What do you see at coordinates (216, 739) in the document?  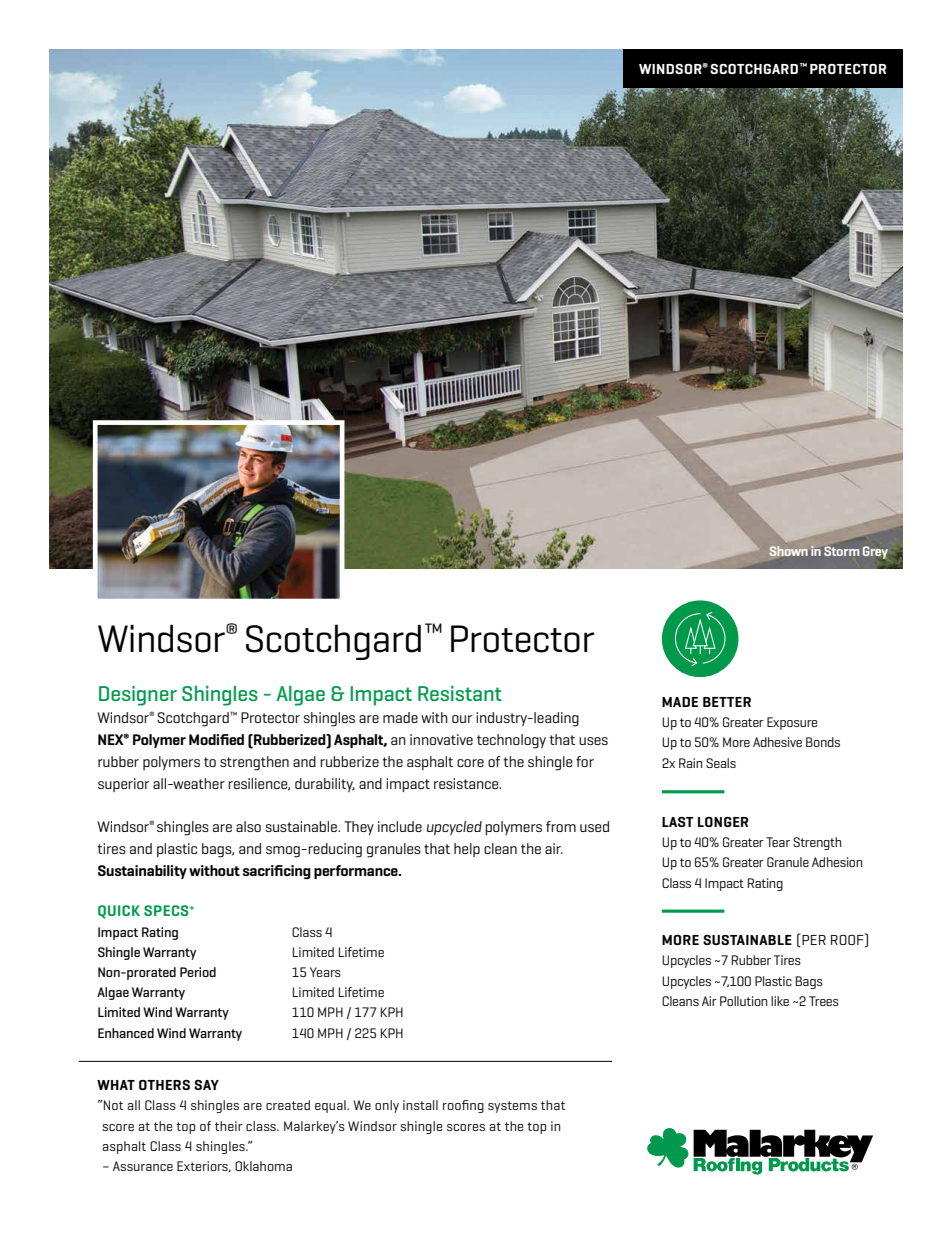 I see `Modified` at bounding box center [216, 739].
